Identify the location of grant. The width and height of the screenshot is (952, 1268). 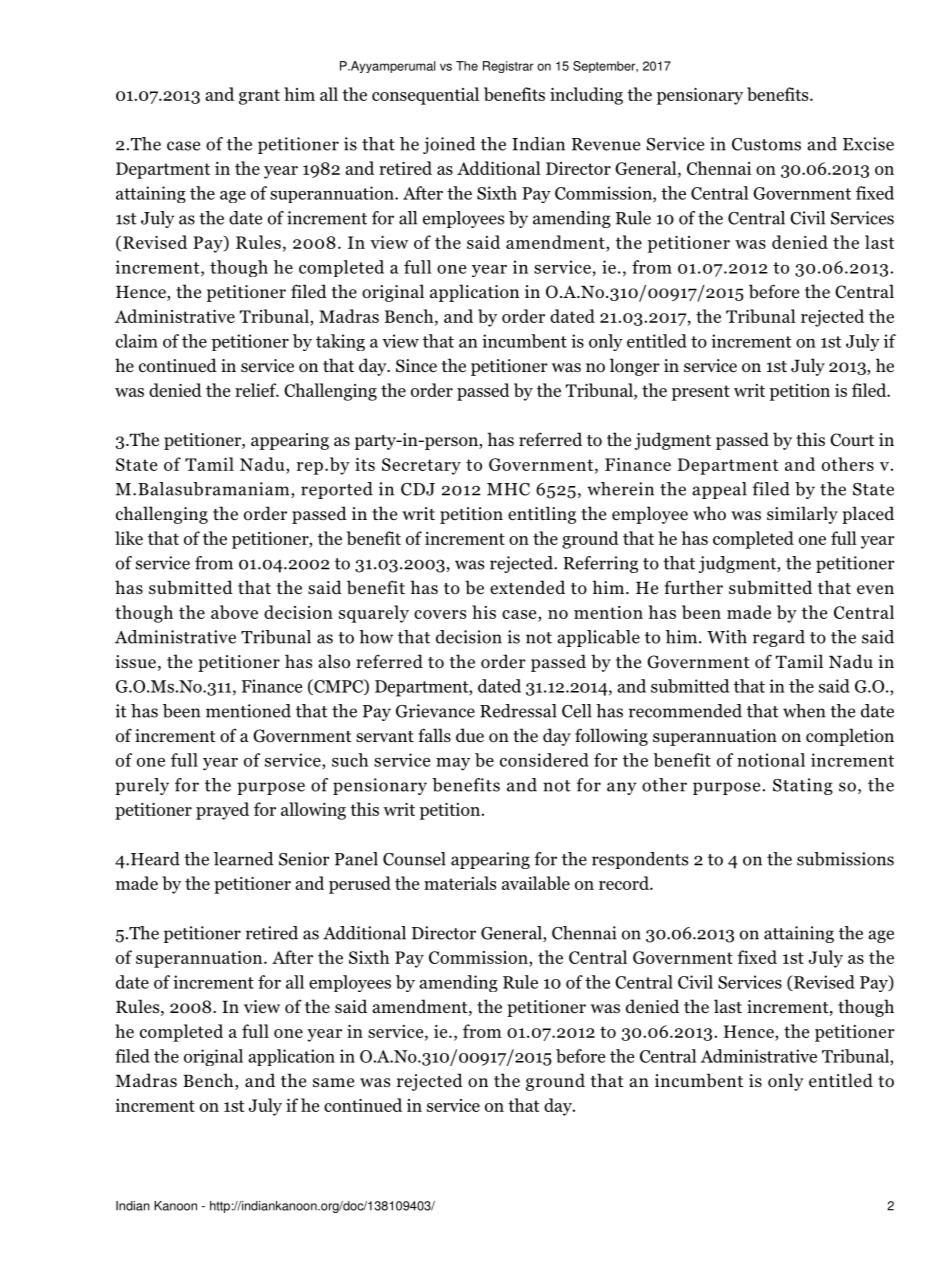
(259, 97).
